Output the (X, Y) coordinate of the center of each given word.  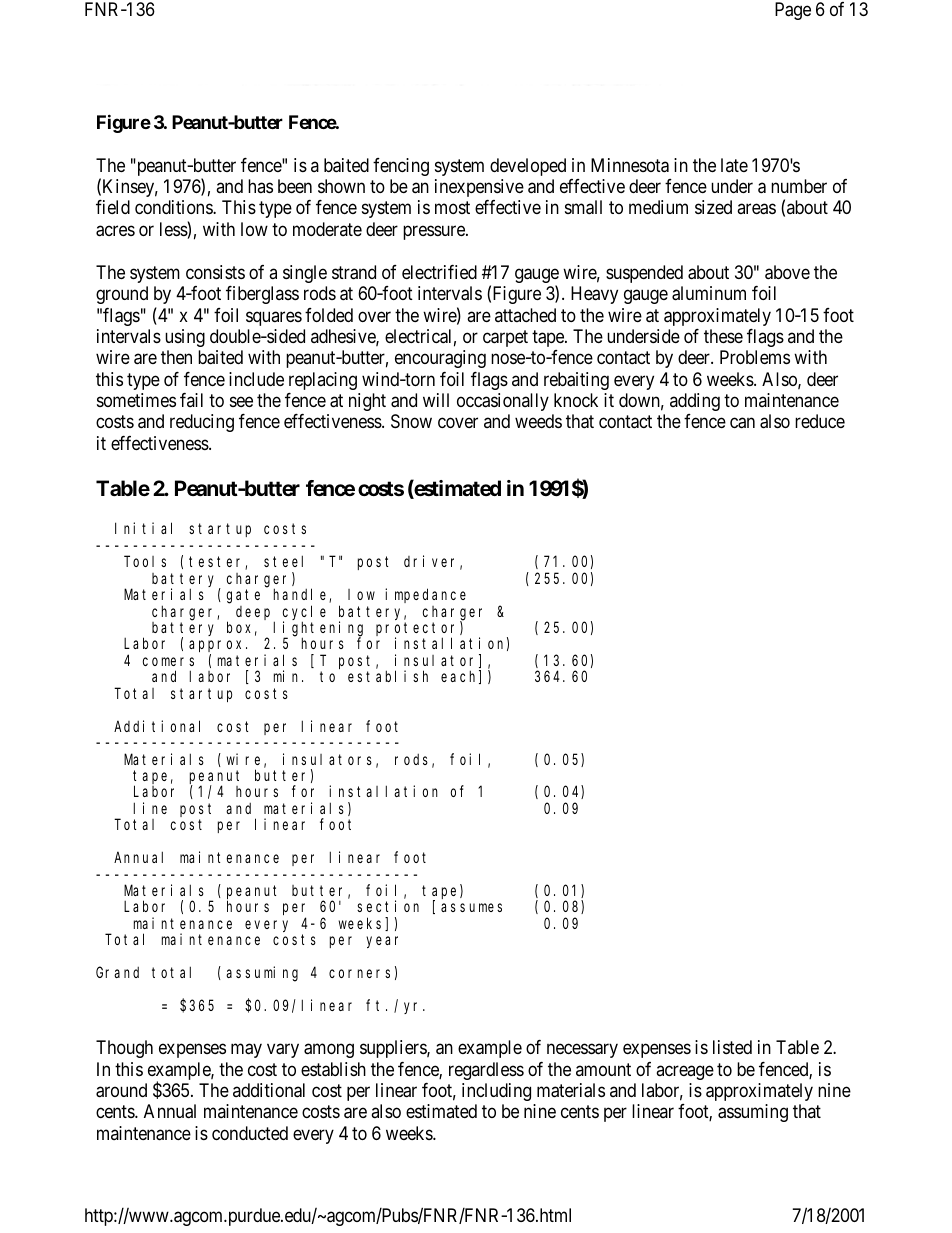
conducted (250, 1133)
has (260, 186)
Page (793, 11)
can (742, 423)
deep (255, 614)
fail (191, 400)
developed (528, 167)
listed (732, 1047)
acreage (685, 1072)
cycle (304, 613)
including (496, 1092)
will (436, 400)
